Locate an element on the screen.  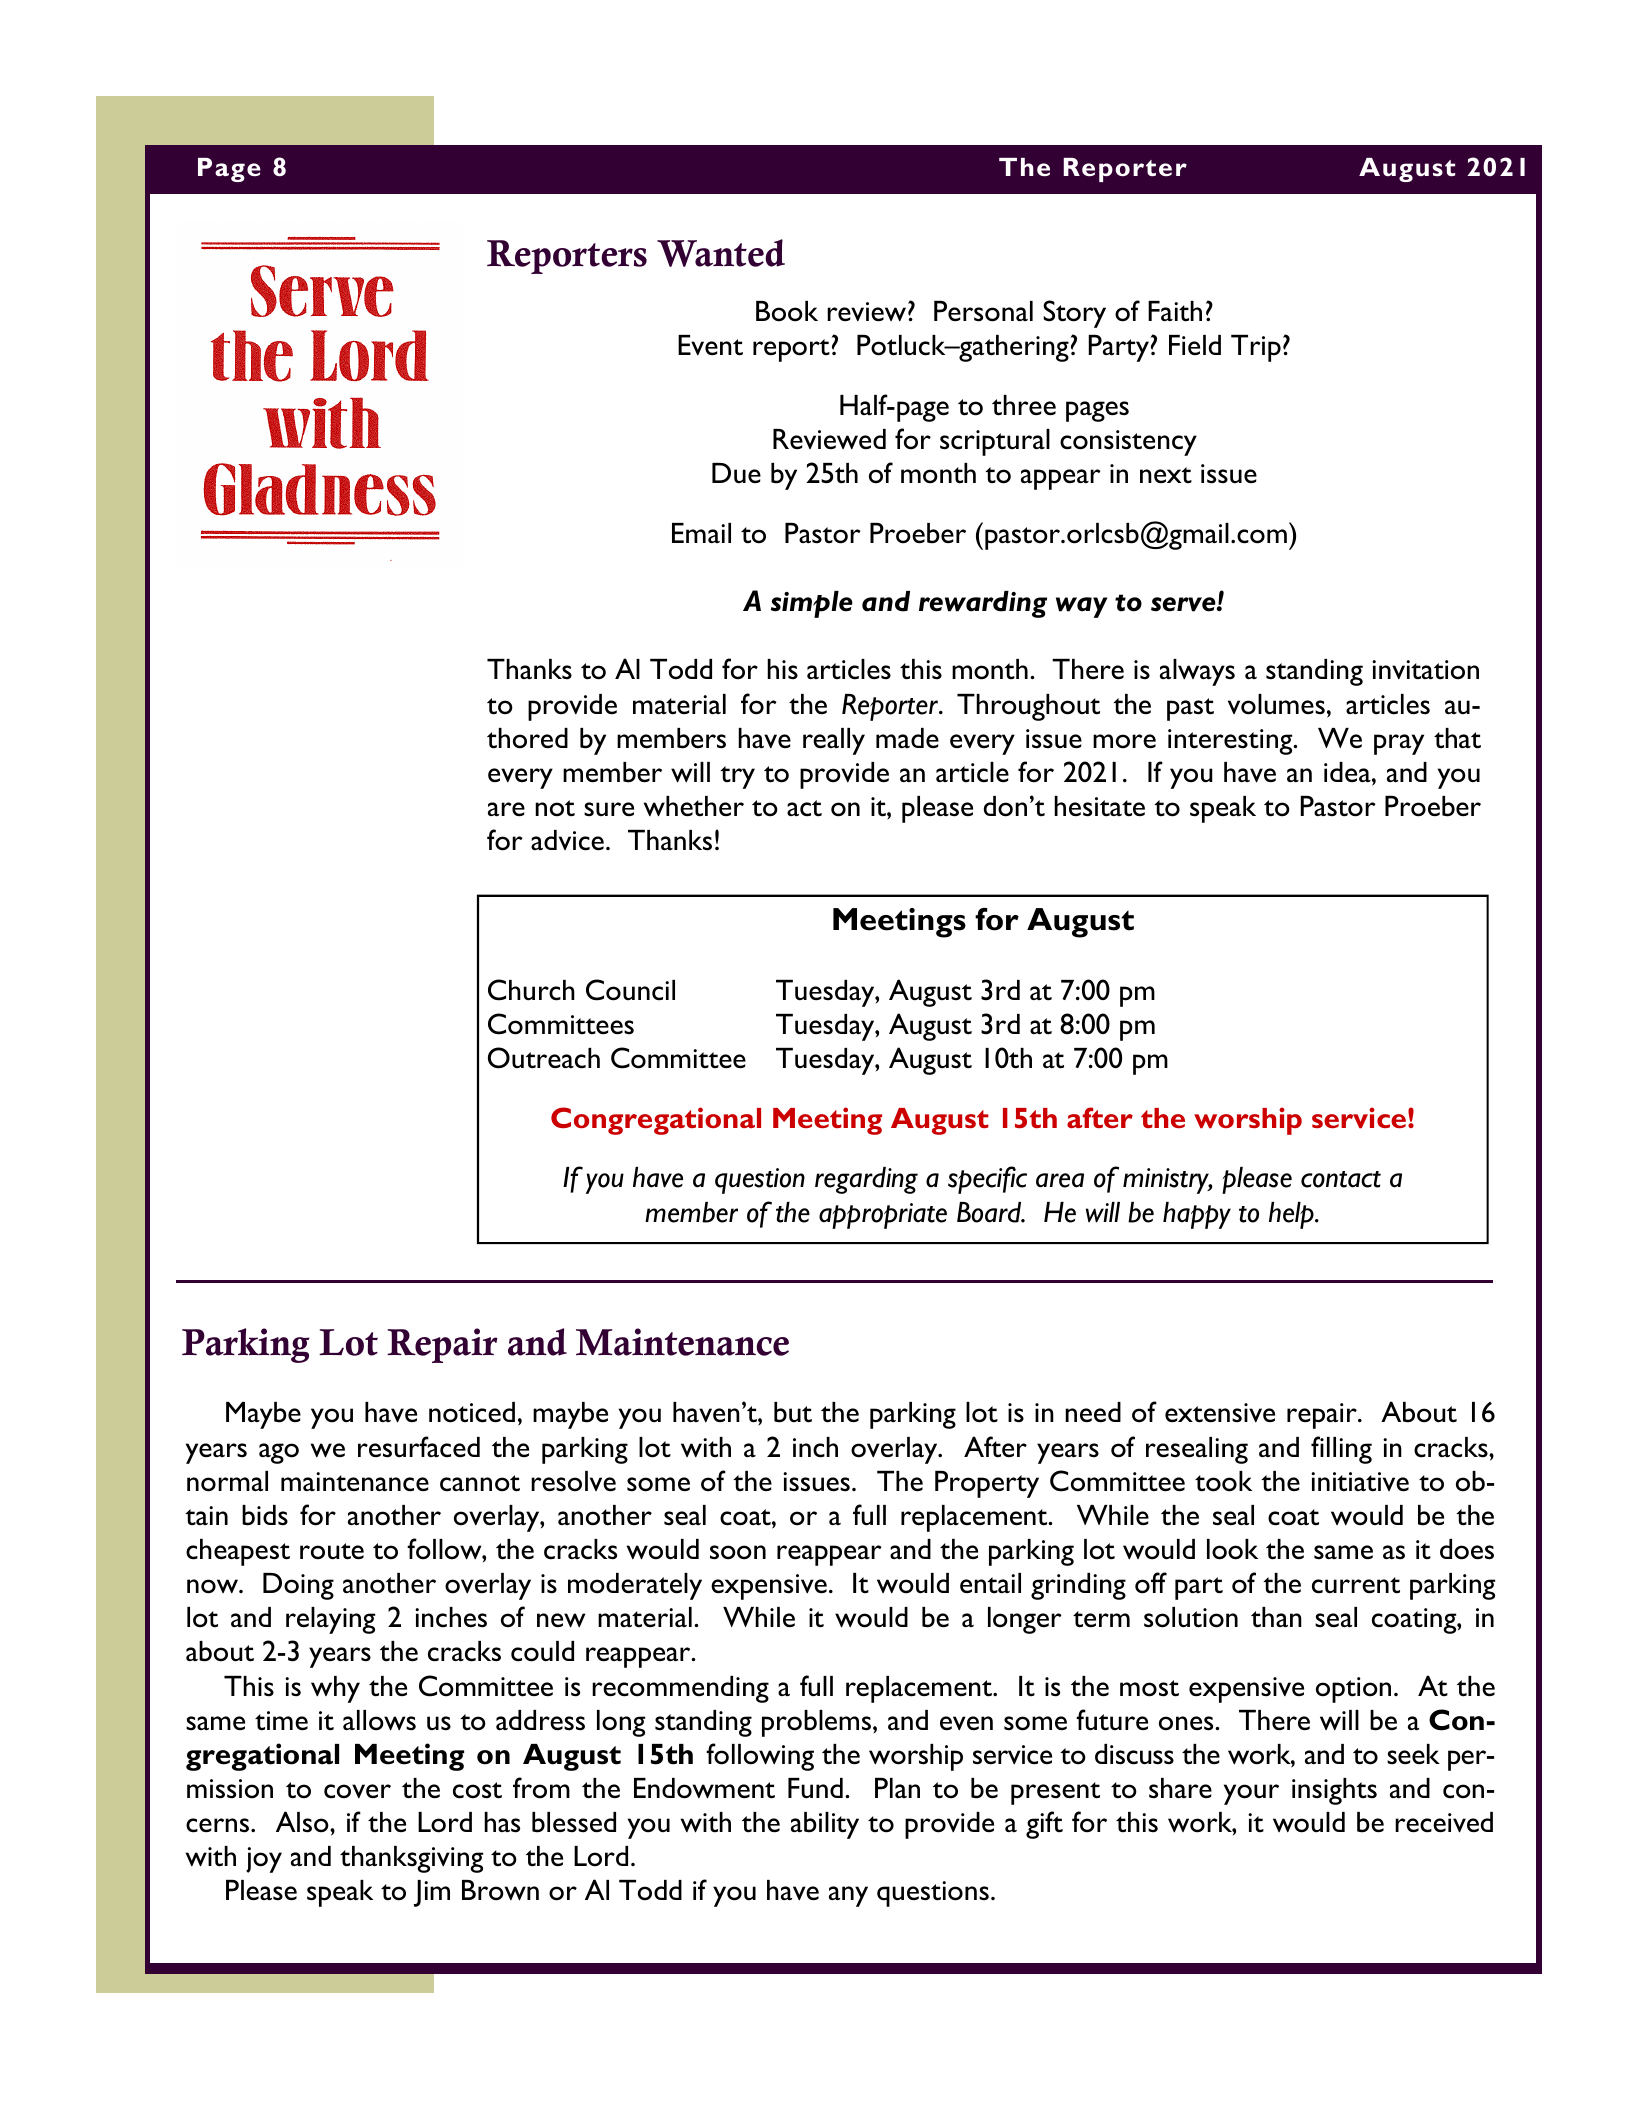
Book is located at coordinates (787, 311).
